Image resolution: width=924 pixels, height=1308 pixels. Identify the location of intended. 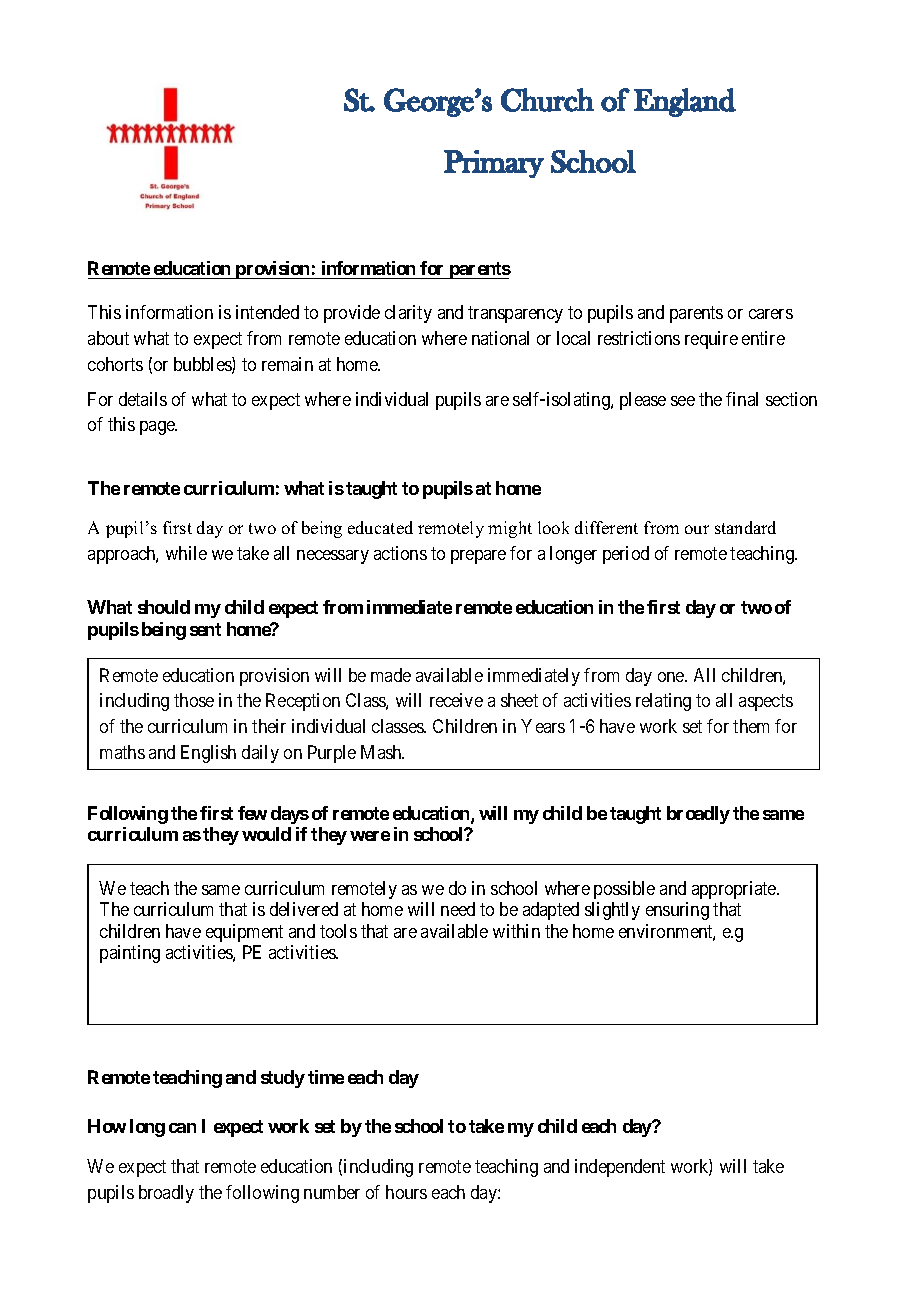
(267, 312).
